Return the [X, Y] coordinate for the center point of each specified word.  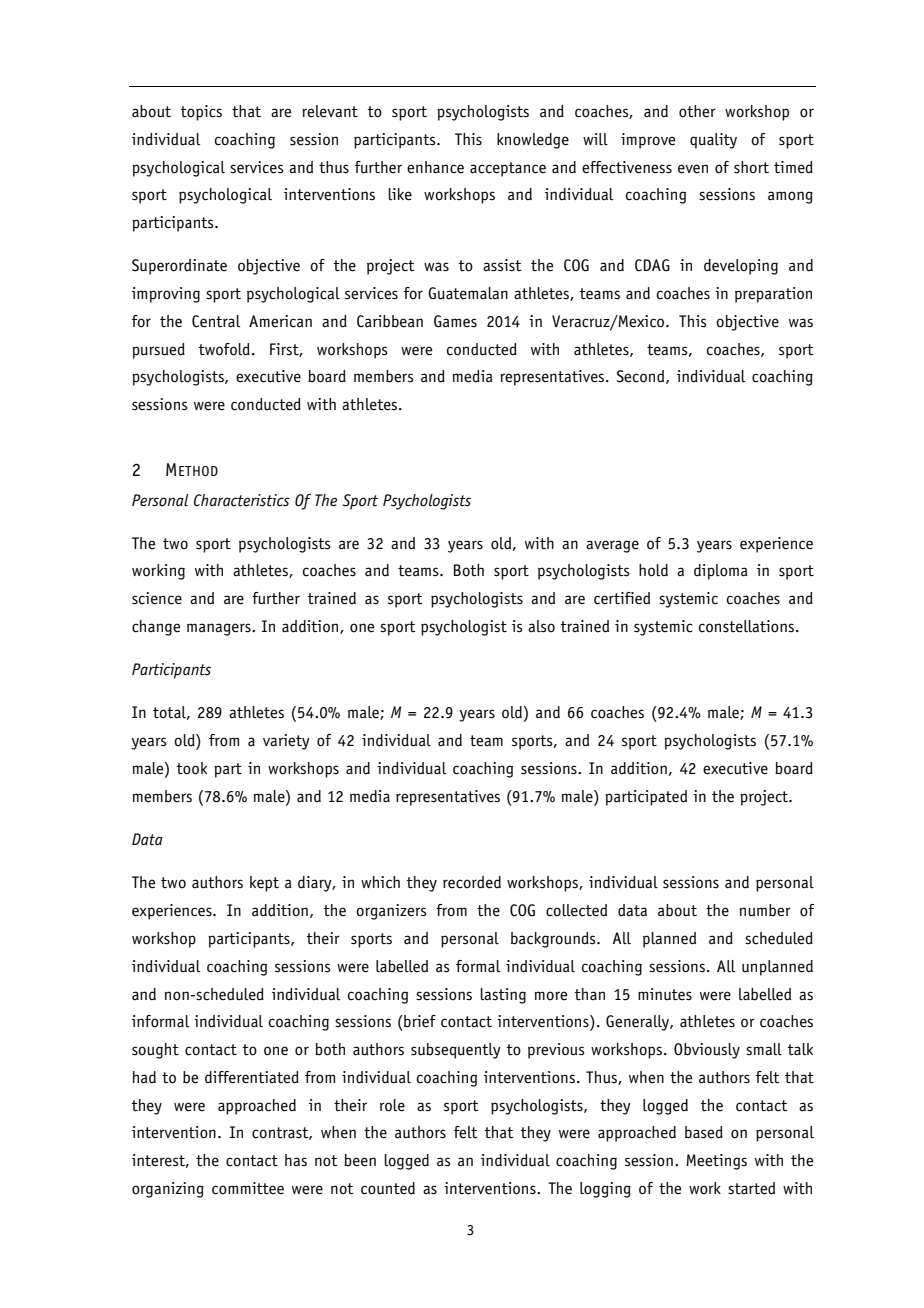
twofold [224, 349]
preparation [773, 295]
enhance [435, 167]
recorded [472, 882]
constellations [748, 626]
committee [248, 1188]
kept [264, 884]
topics [201, 113]
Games [455, 321]
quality [713, 141]
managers [220, 629]
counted [388, 1188]
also [541, 626]
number [765, 910]
